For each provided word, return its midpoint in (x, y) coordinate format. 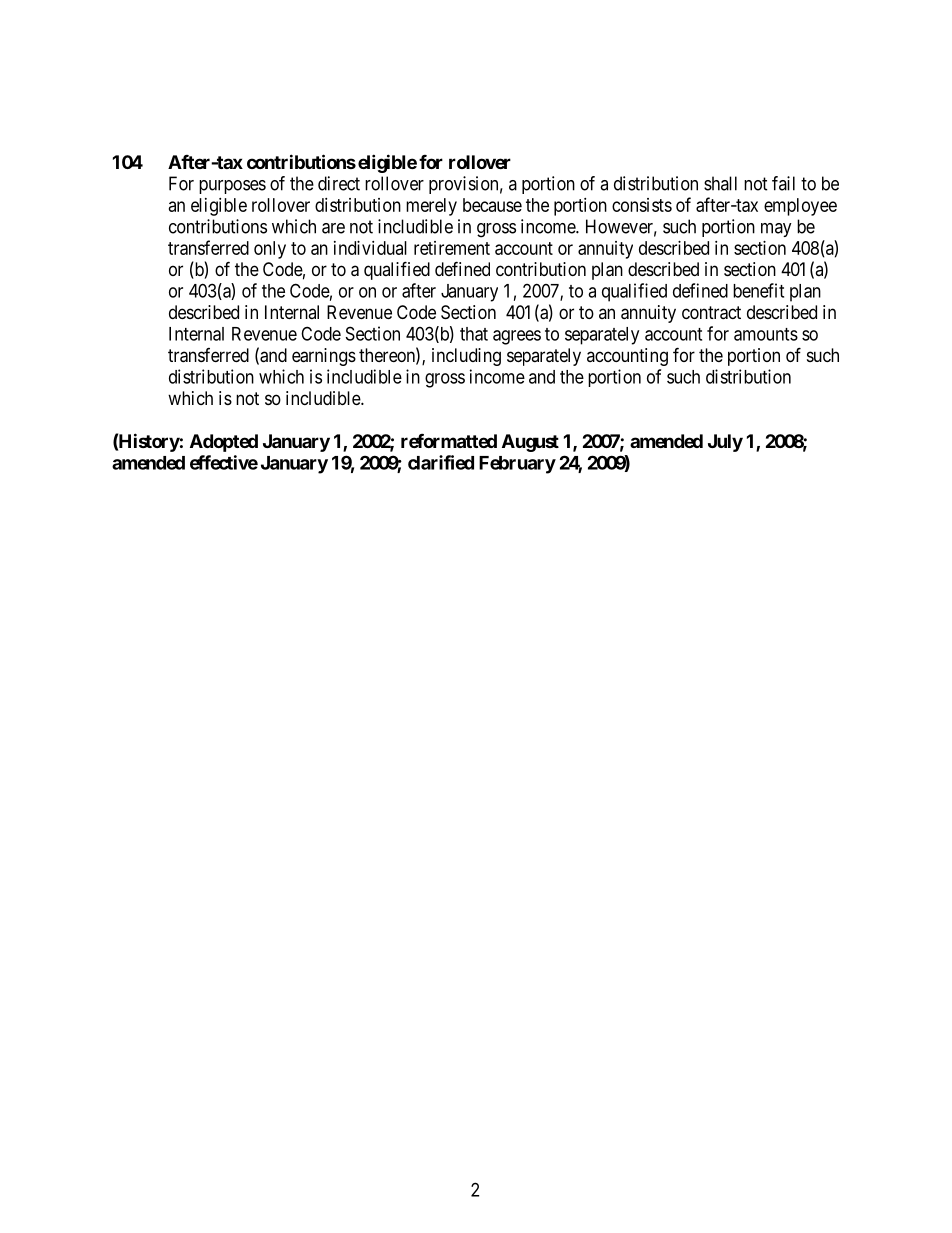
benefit (758, 290)
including (466, 357)
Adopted (224, 443)
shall (720, 183)
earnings (324, 357)
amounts (766, 334)
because (492, 205)
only (270, 250)
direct (339, 183)
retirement (452, 248)
